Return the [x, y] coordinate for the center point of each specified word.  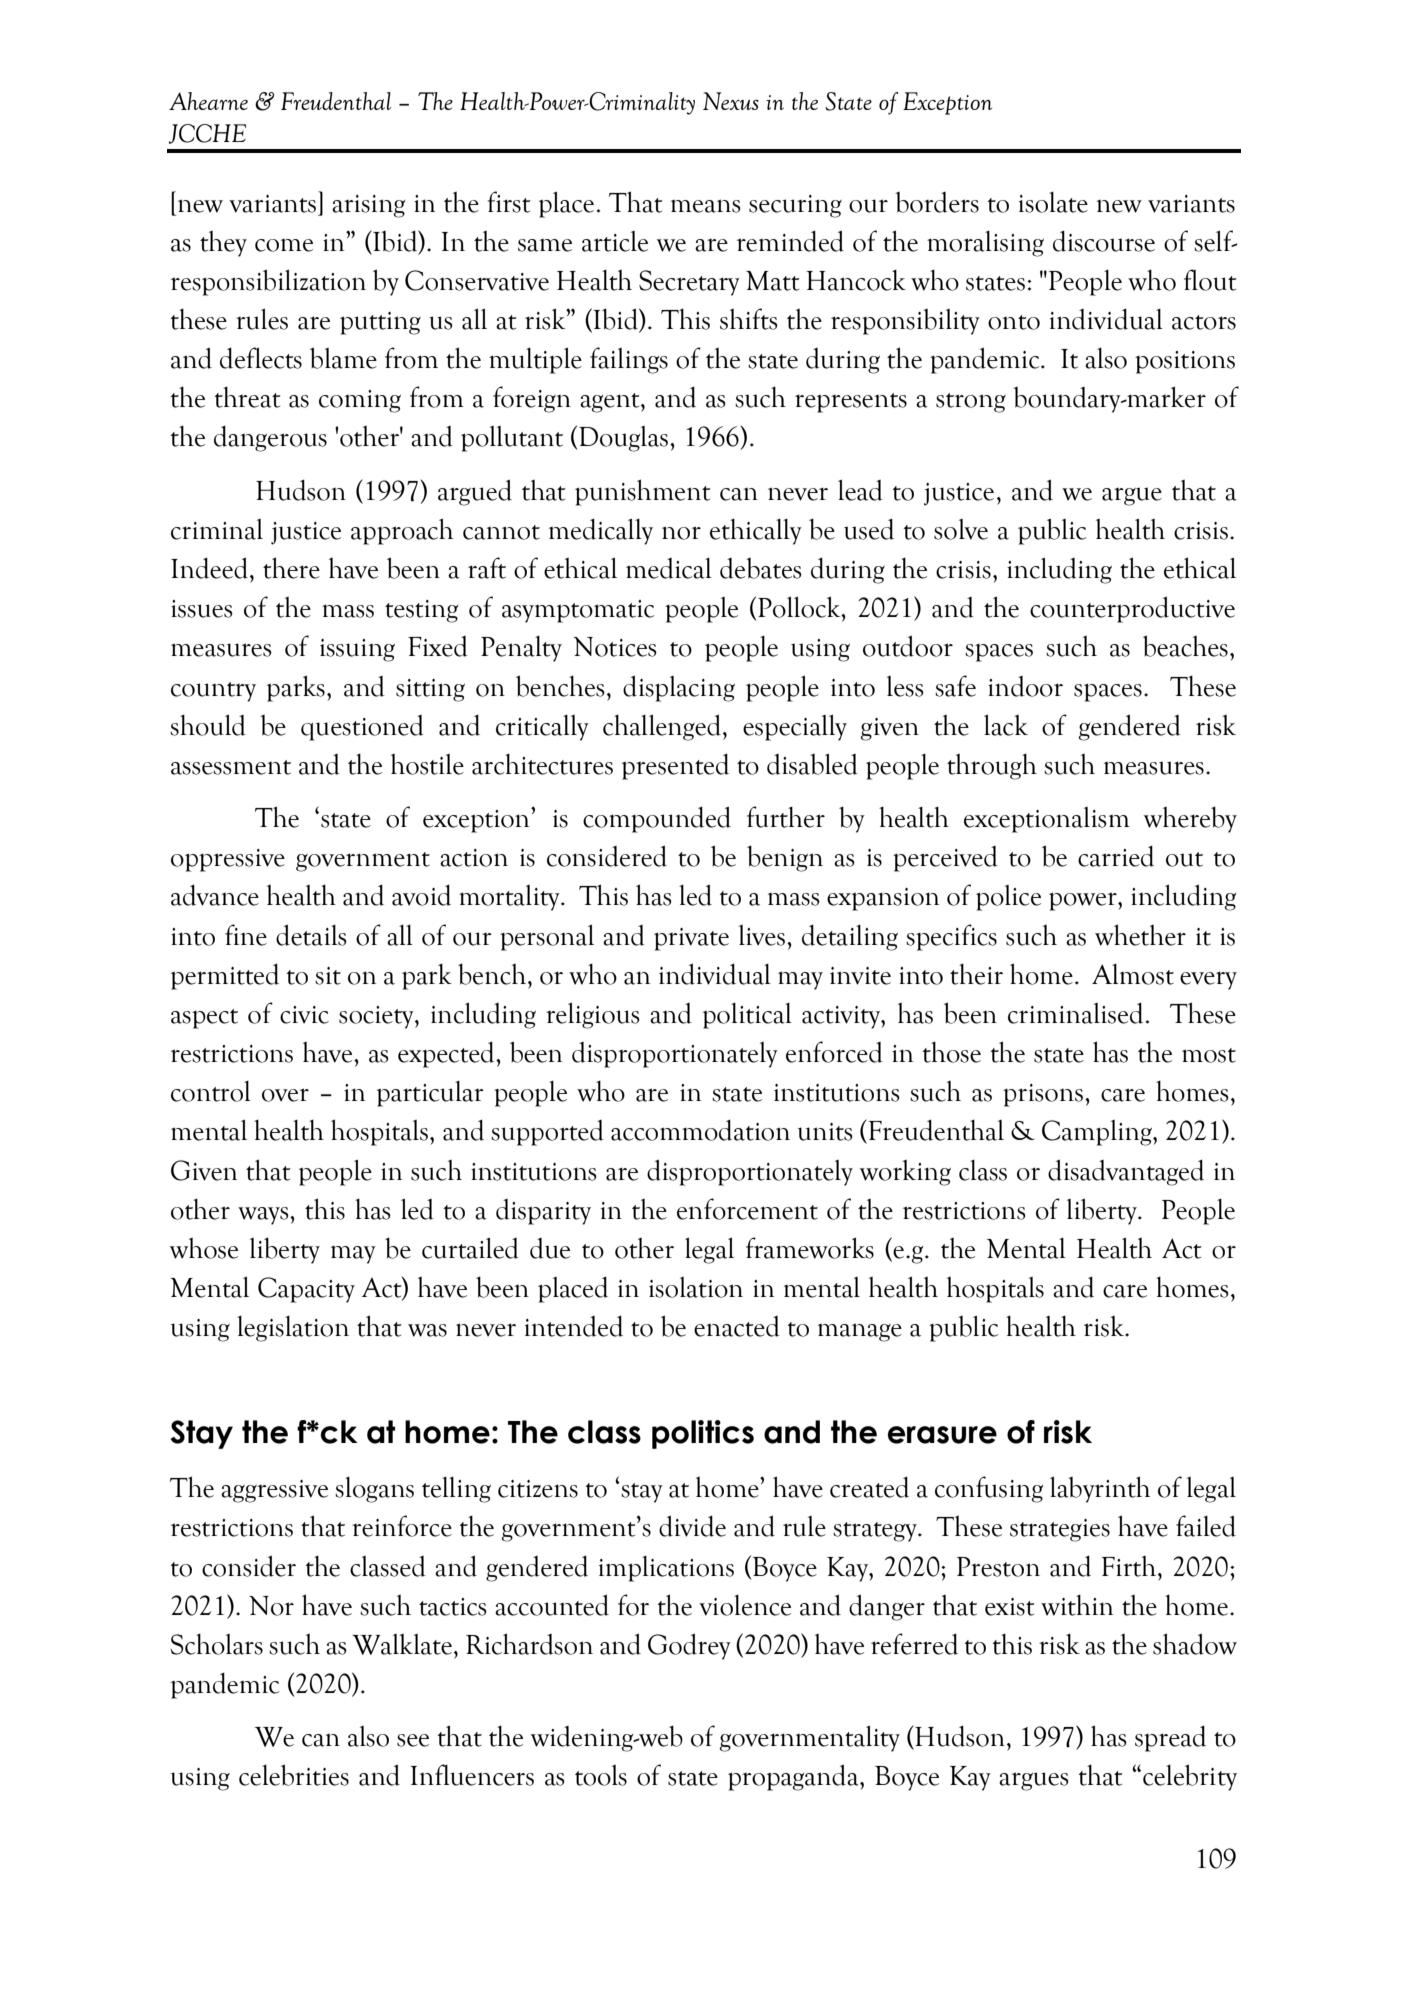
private [691, 939]
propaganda [794, 1777]
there [291, 568]
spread [1170, 1739]
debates [761, 568]
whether [1140, 935]
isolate [1053, 202]
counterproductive [1132, 609]
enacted [737, 1326]
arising [368, 206]
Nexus [731, 101]
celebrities [294, 1775]
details [311, 935]
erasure [942, 1435]
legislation [293, 1329]
